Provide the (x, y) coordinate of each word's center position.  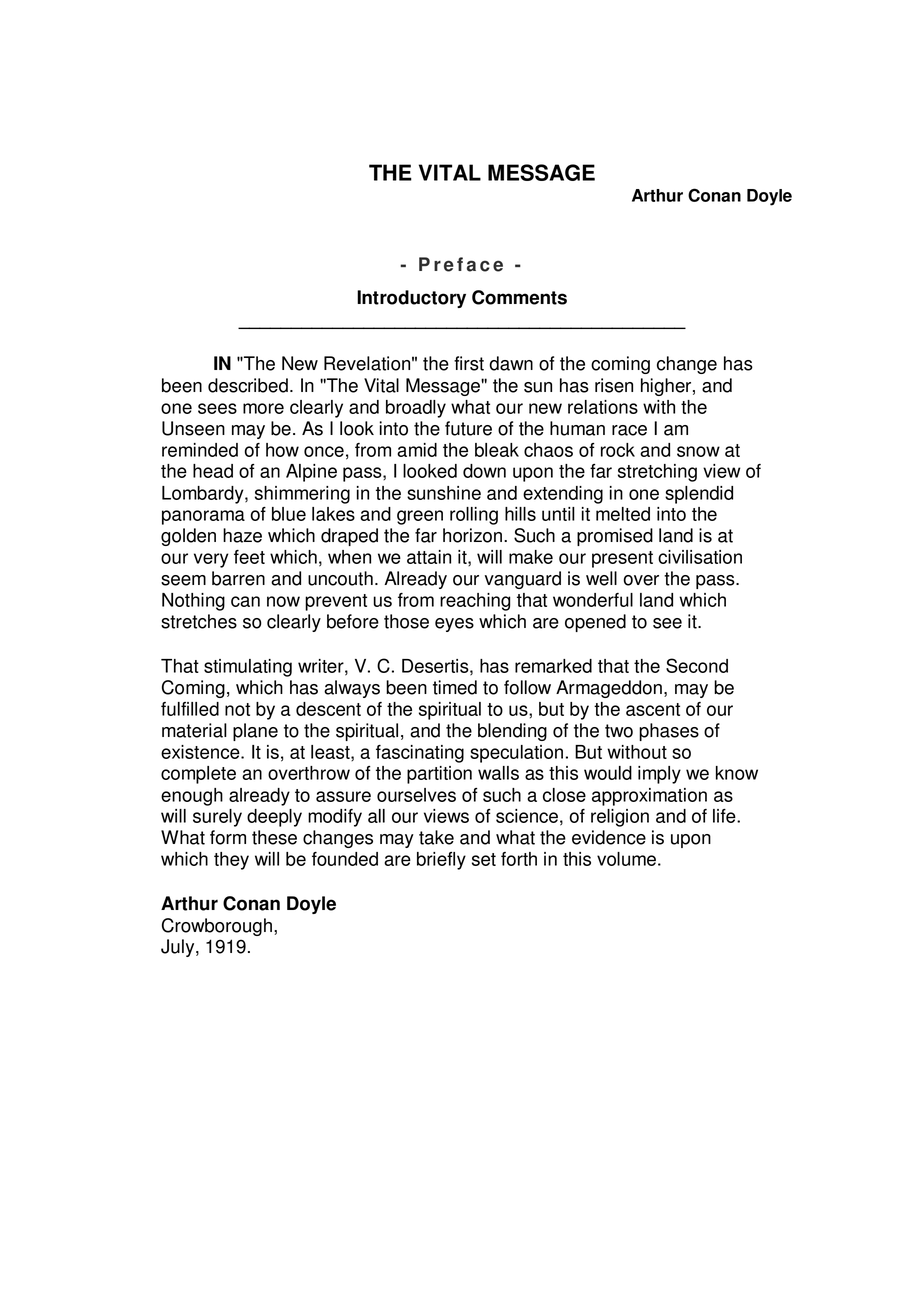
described (248, 385)
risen (614, 385)
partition (439, 775)
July (179, 948)
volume (626, 859)
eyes (454, 625)
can (245, 601)
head (213, 471)
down (484, 471)
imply (659, 775)
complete (198, 775)
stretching (657, 473)
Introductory (411, 299)
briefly (441, 861)
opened (595, 623)
